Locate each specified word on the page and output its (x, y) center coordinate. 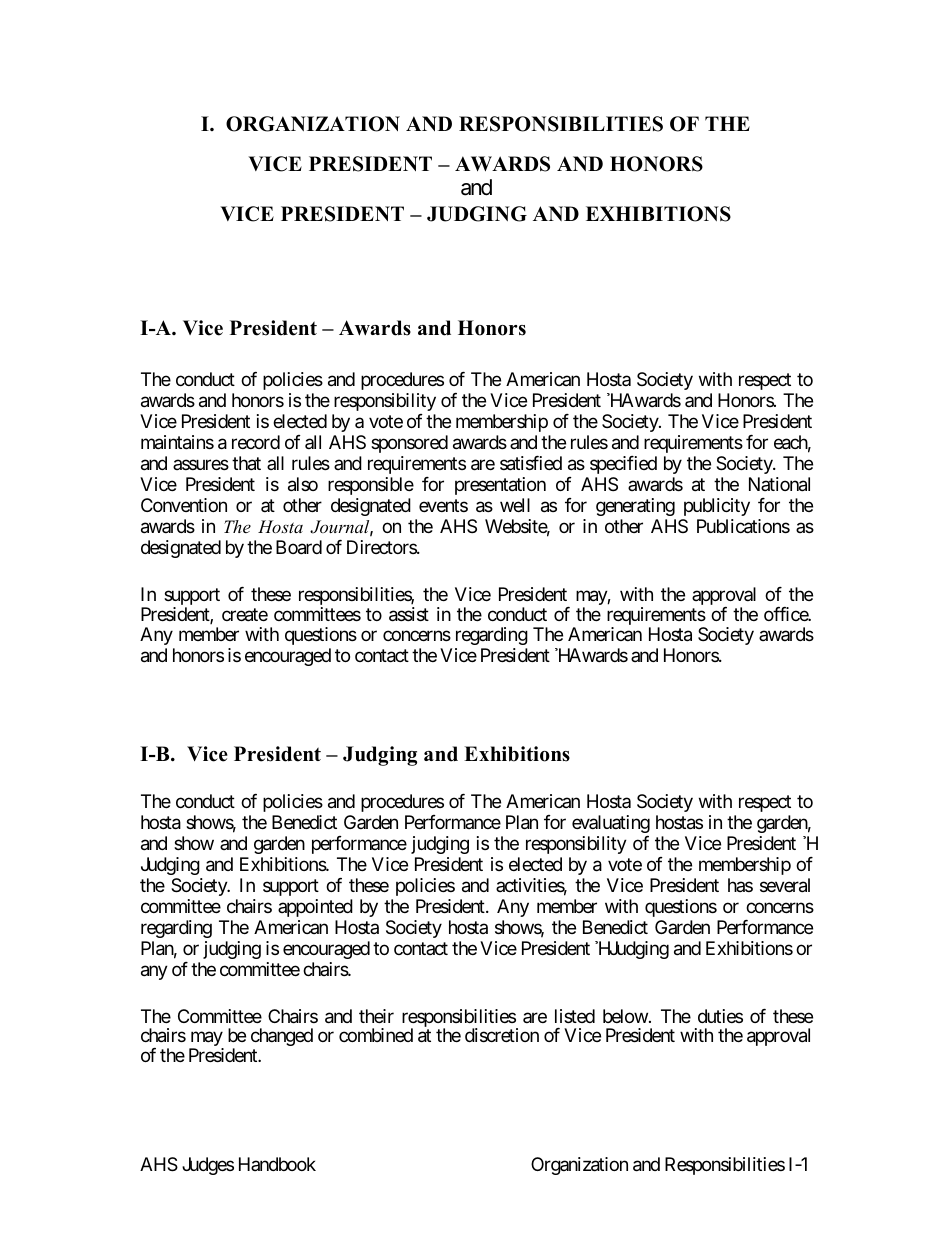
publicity (717, 507)
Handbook (277, 1164)
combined (376, 1035)
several (785, 885)
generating (635, 507)
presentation (500, 486)
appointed (315, 908)
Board (299, 547)
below (625, 1016)
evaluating (611, 824)
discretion (502, 1035)
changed (282, 1037)
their (376, 1016)
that (246, 463)
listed (575, 1016)
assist (409, 614)
